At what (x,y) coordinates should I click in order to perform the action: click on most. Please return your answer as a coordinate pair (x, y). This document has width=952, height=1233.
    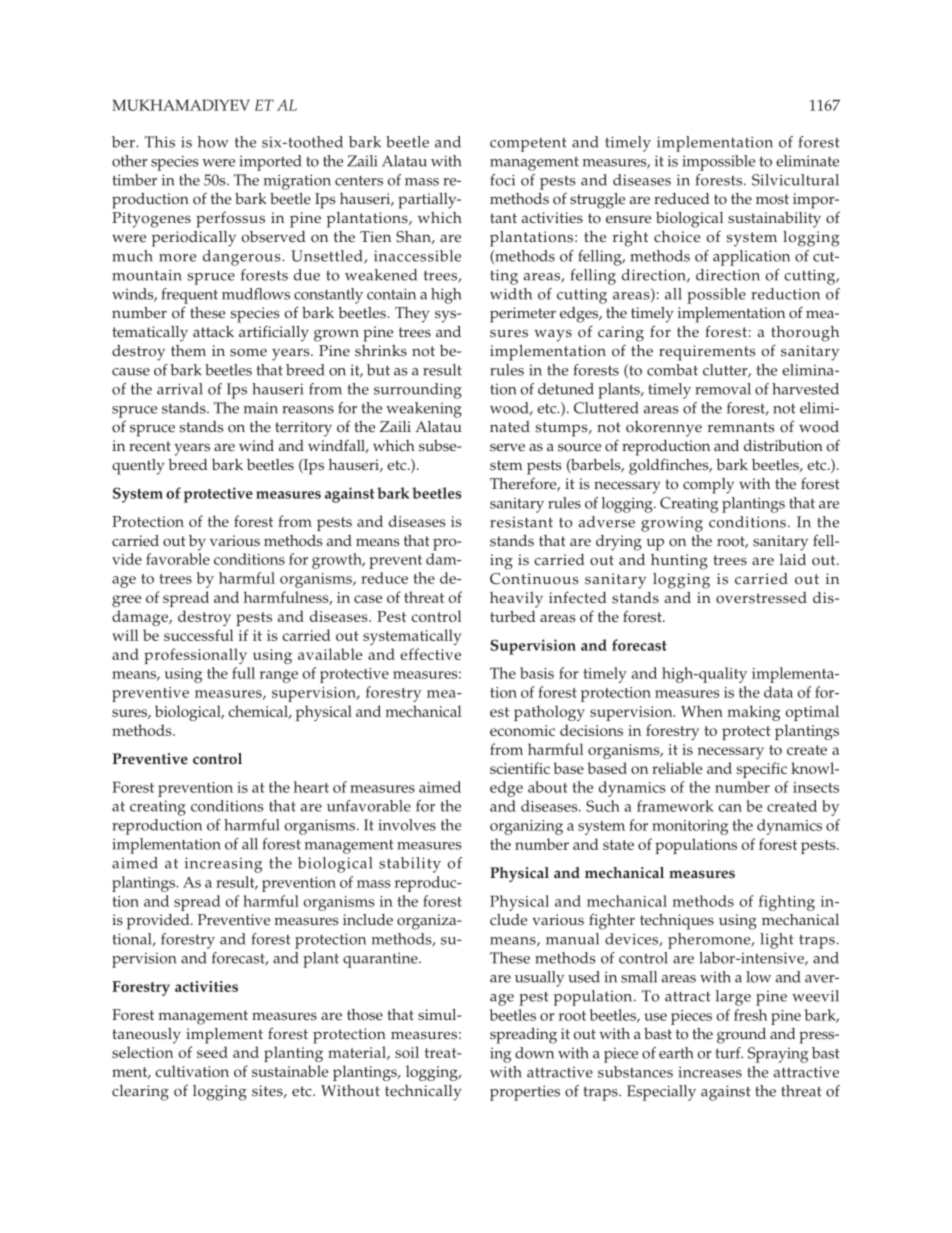
    Looking at the image, I should click on (772, 199).
